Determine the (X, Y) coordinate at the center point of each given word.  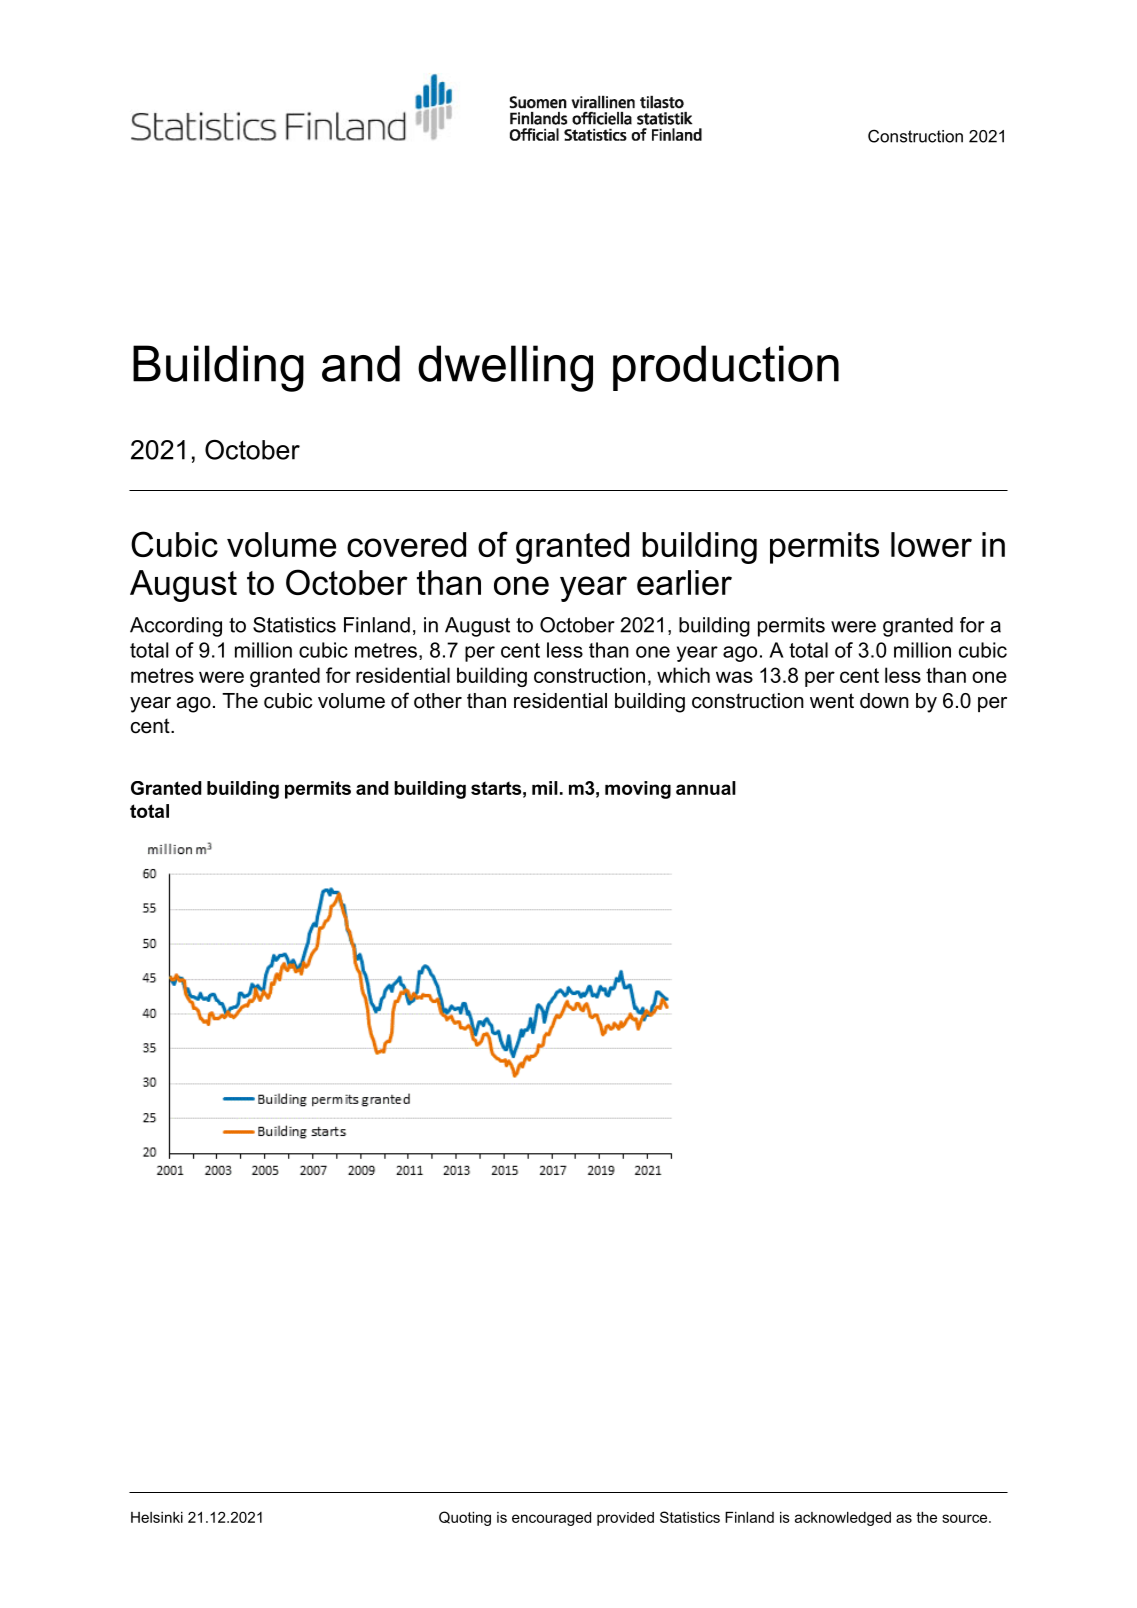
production (726, 368)
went (832, 701)
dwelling (505, 368)
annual (706, 788)
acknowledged (843, 1519)
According (176, 627)
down (884, 701)
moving (638, 790)
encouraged (551, 1519)
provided (625, 1519)
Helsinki (157, 1517)
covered (406, 544)
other (438, 701)
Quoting (465, 1518)
